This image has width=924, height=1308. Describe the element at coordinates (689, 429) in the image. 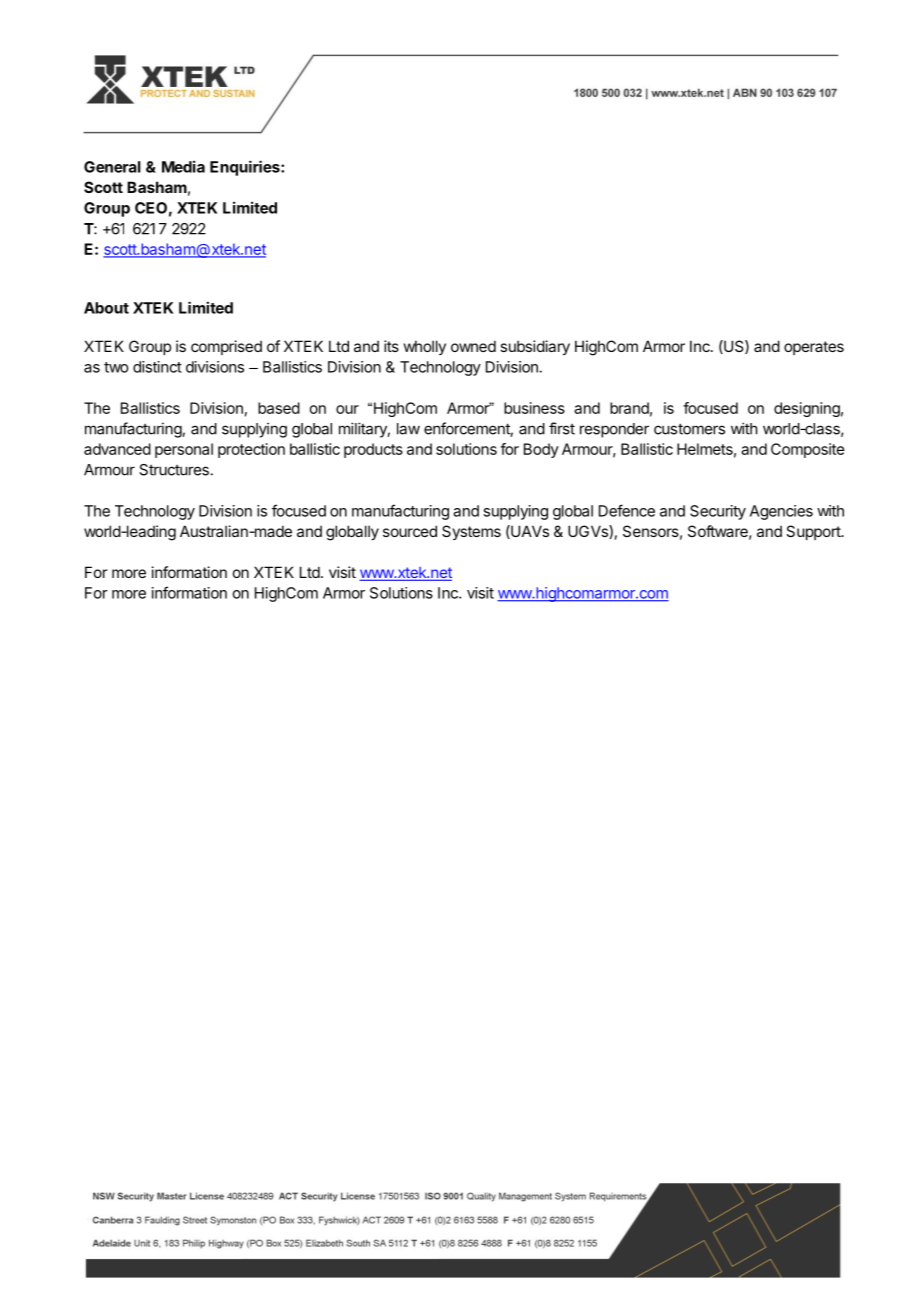

I see `customers` at that location.
